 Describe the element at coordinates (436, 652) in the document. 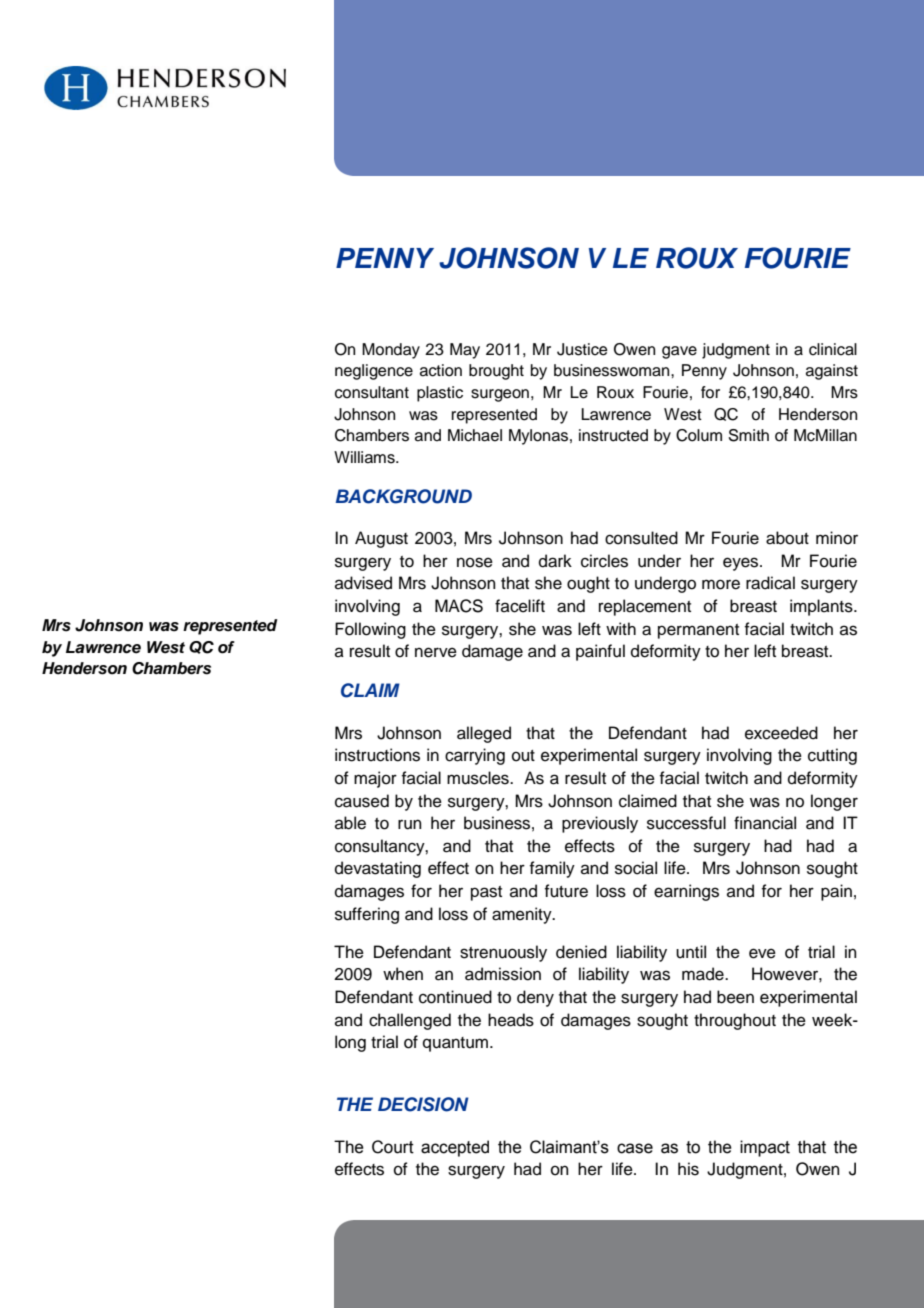

I see `nerve` at that location.
